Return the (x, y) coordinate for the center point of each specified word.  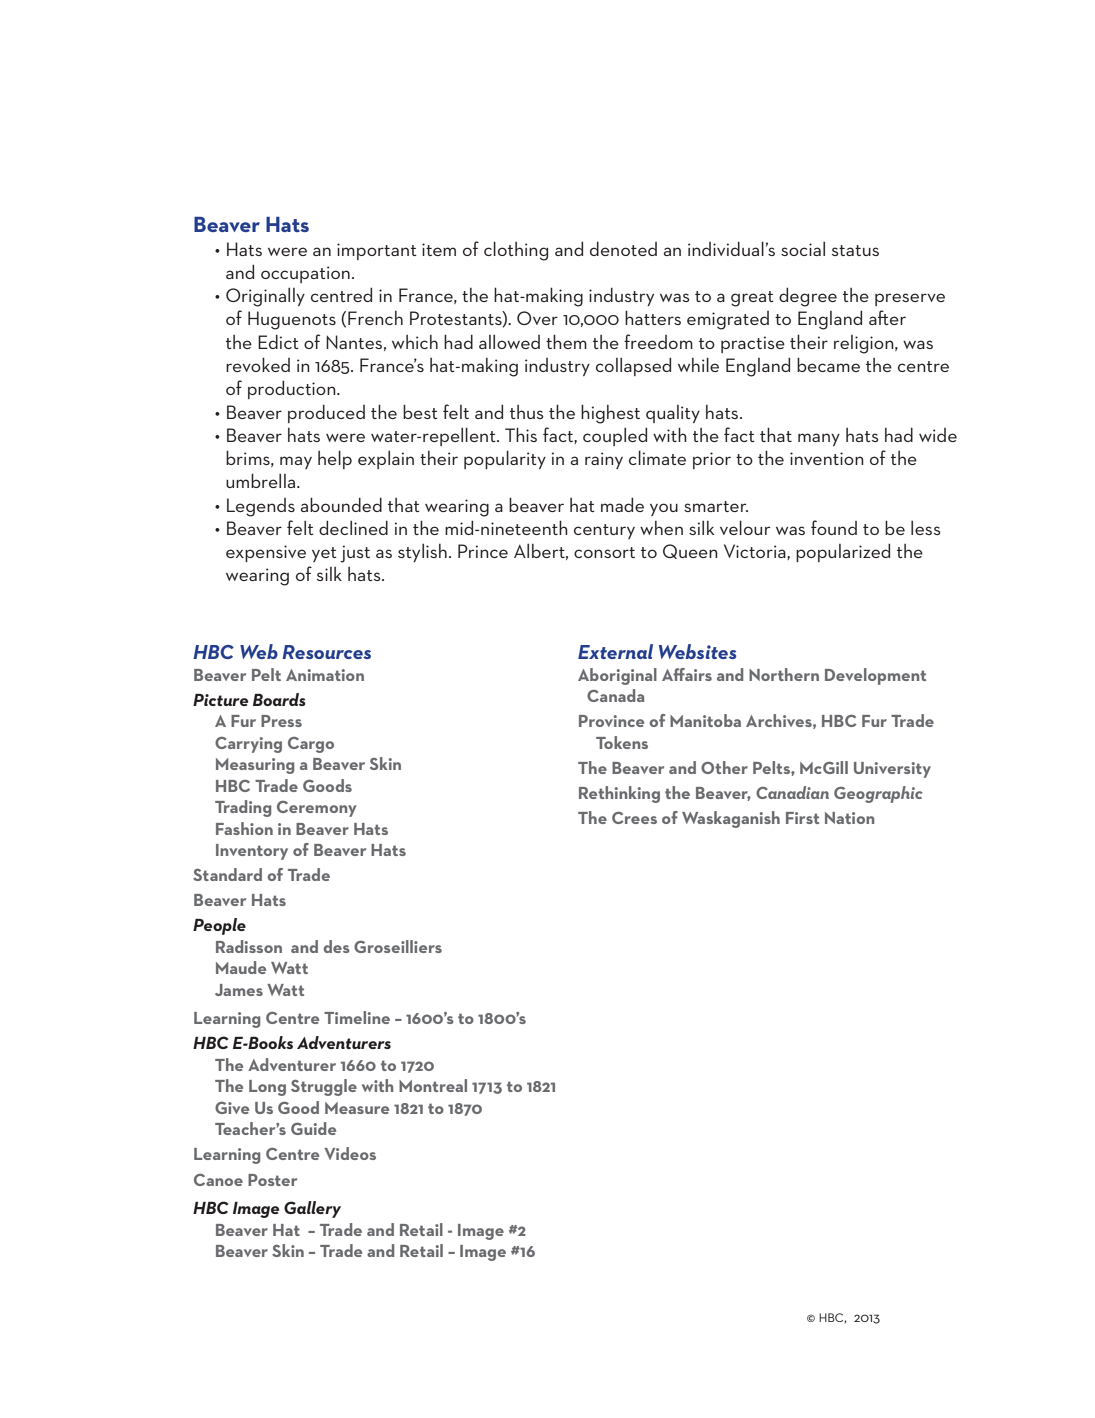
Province (611, 721)
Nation (849, 818)
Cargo (311, 745)
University (892, 770)
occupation (305, 274)
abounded (341, 504)
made (622, 504)
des (336, 946)
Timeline (357, 1017)
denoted (623, 248)
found (834, 527)
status (855, 250)
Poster (272, 1180)
